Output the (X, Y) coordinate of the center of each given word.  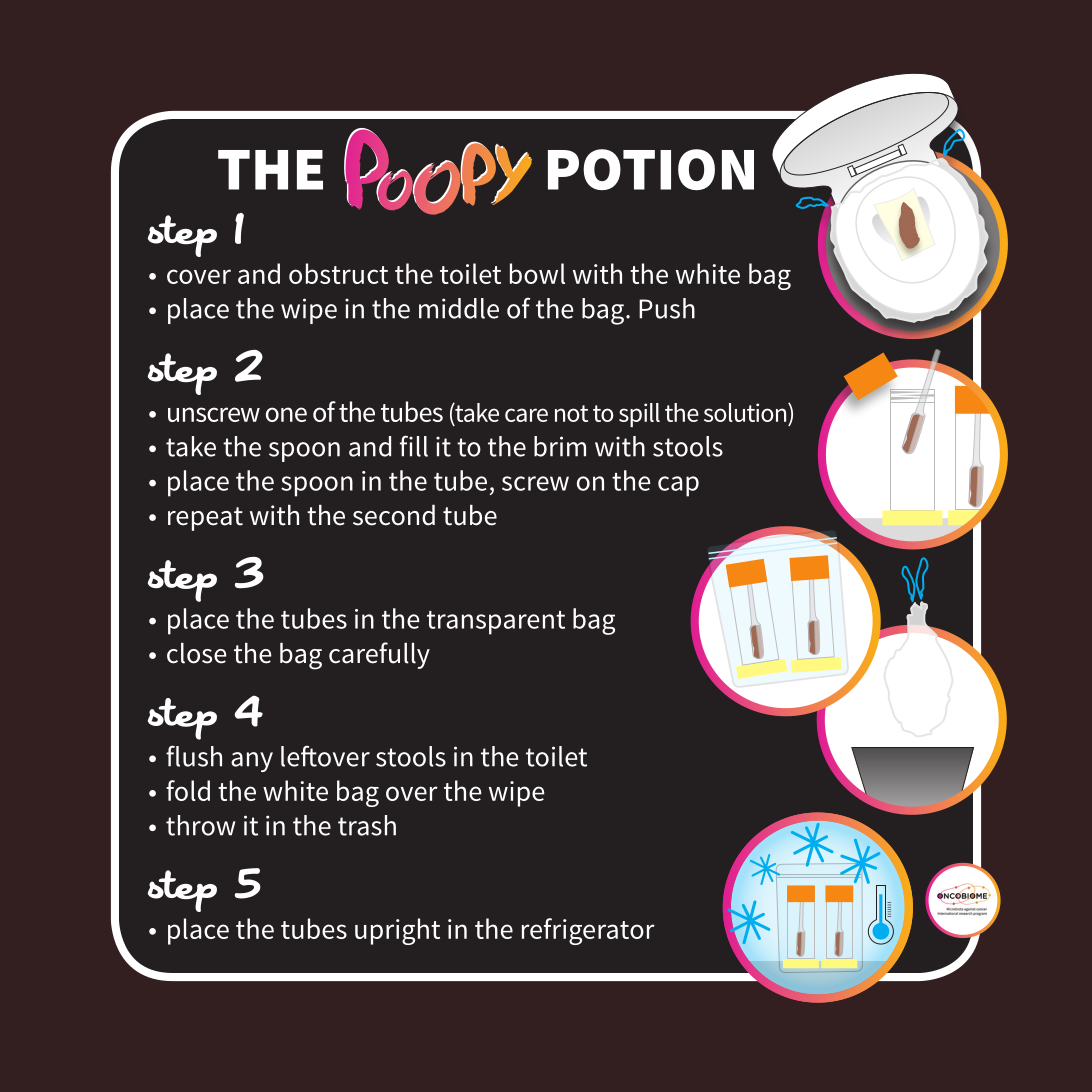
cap (678, 486)
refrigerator (588, 931)
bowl (537, 273)
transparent (496, 623)
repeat (205, 519)
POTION (651, 169)
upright (397, 931)
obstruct (338, 273)
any (252, 762)
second (394, 515)
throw (200, 825)
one (286, 414)
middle (459, 308)
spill (639, 415)
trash (367, 825)
